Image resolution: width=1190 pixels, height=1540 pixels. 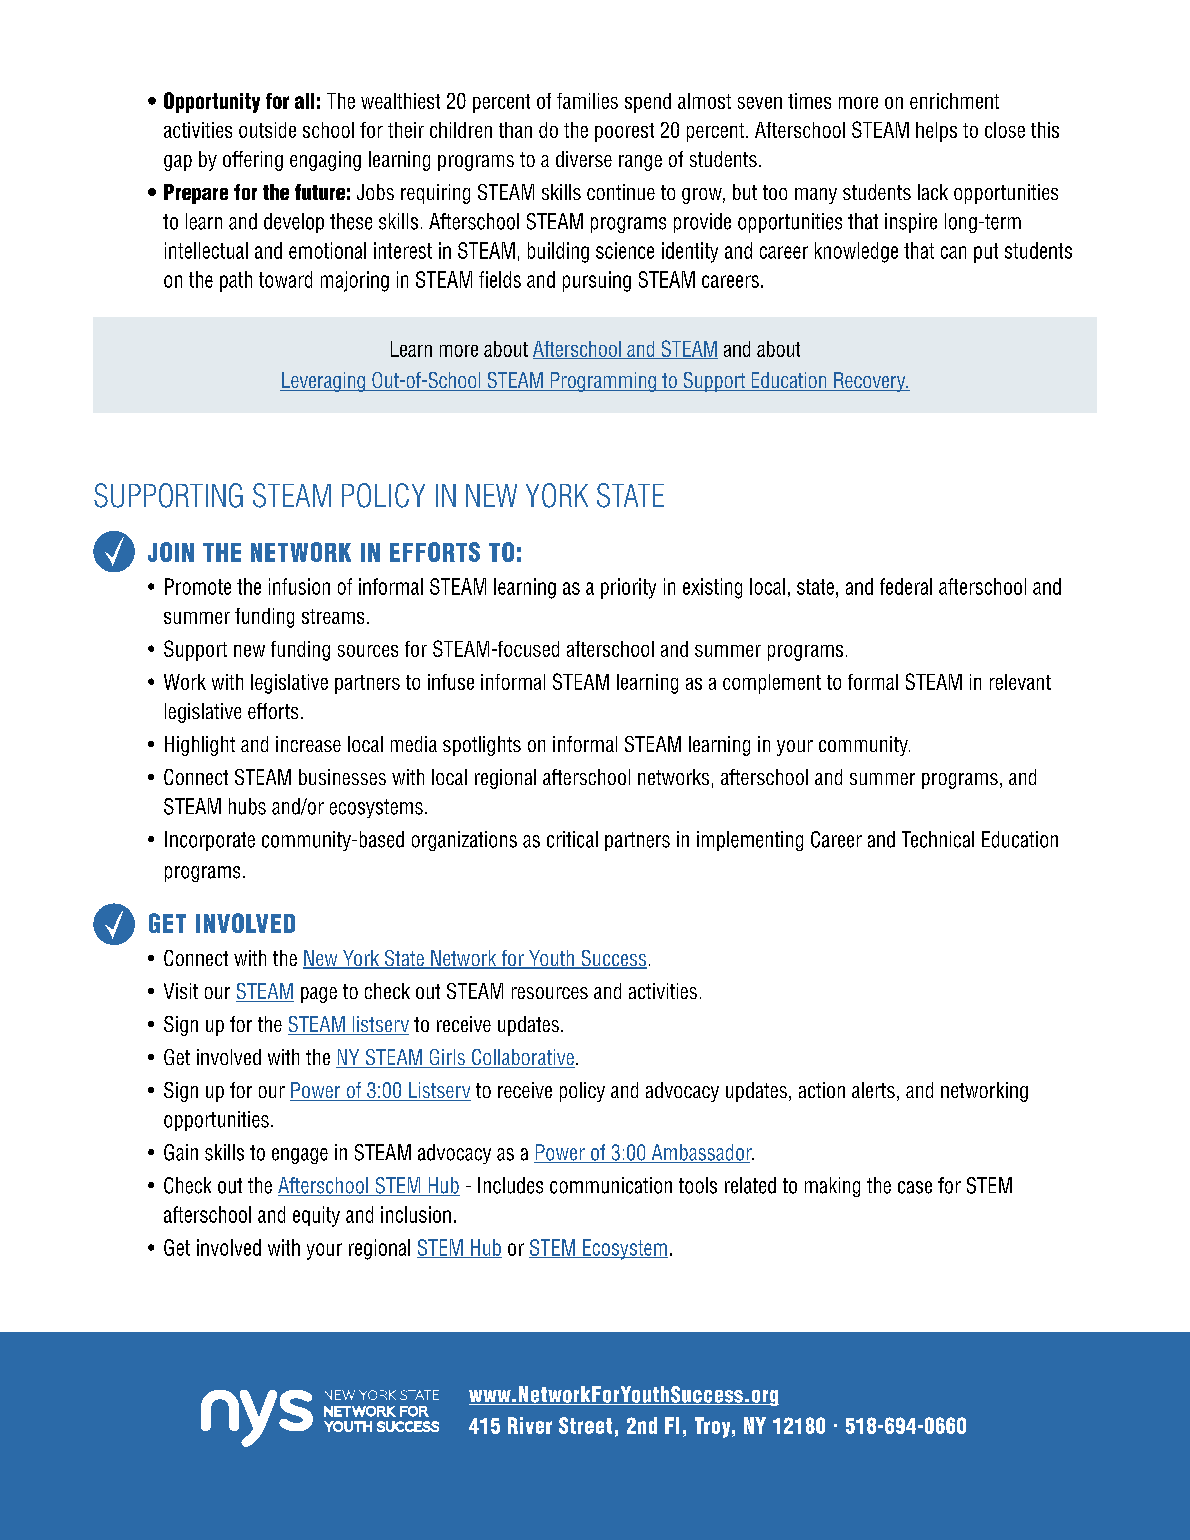 I want to click on alerts, so click(x=873, y=1090).
